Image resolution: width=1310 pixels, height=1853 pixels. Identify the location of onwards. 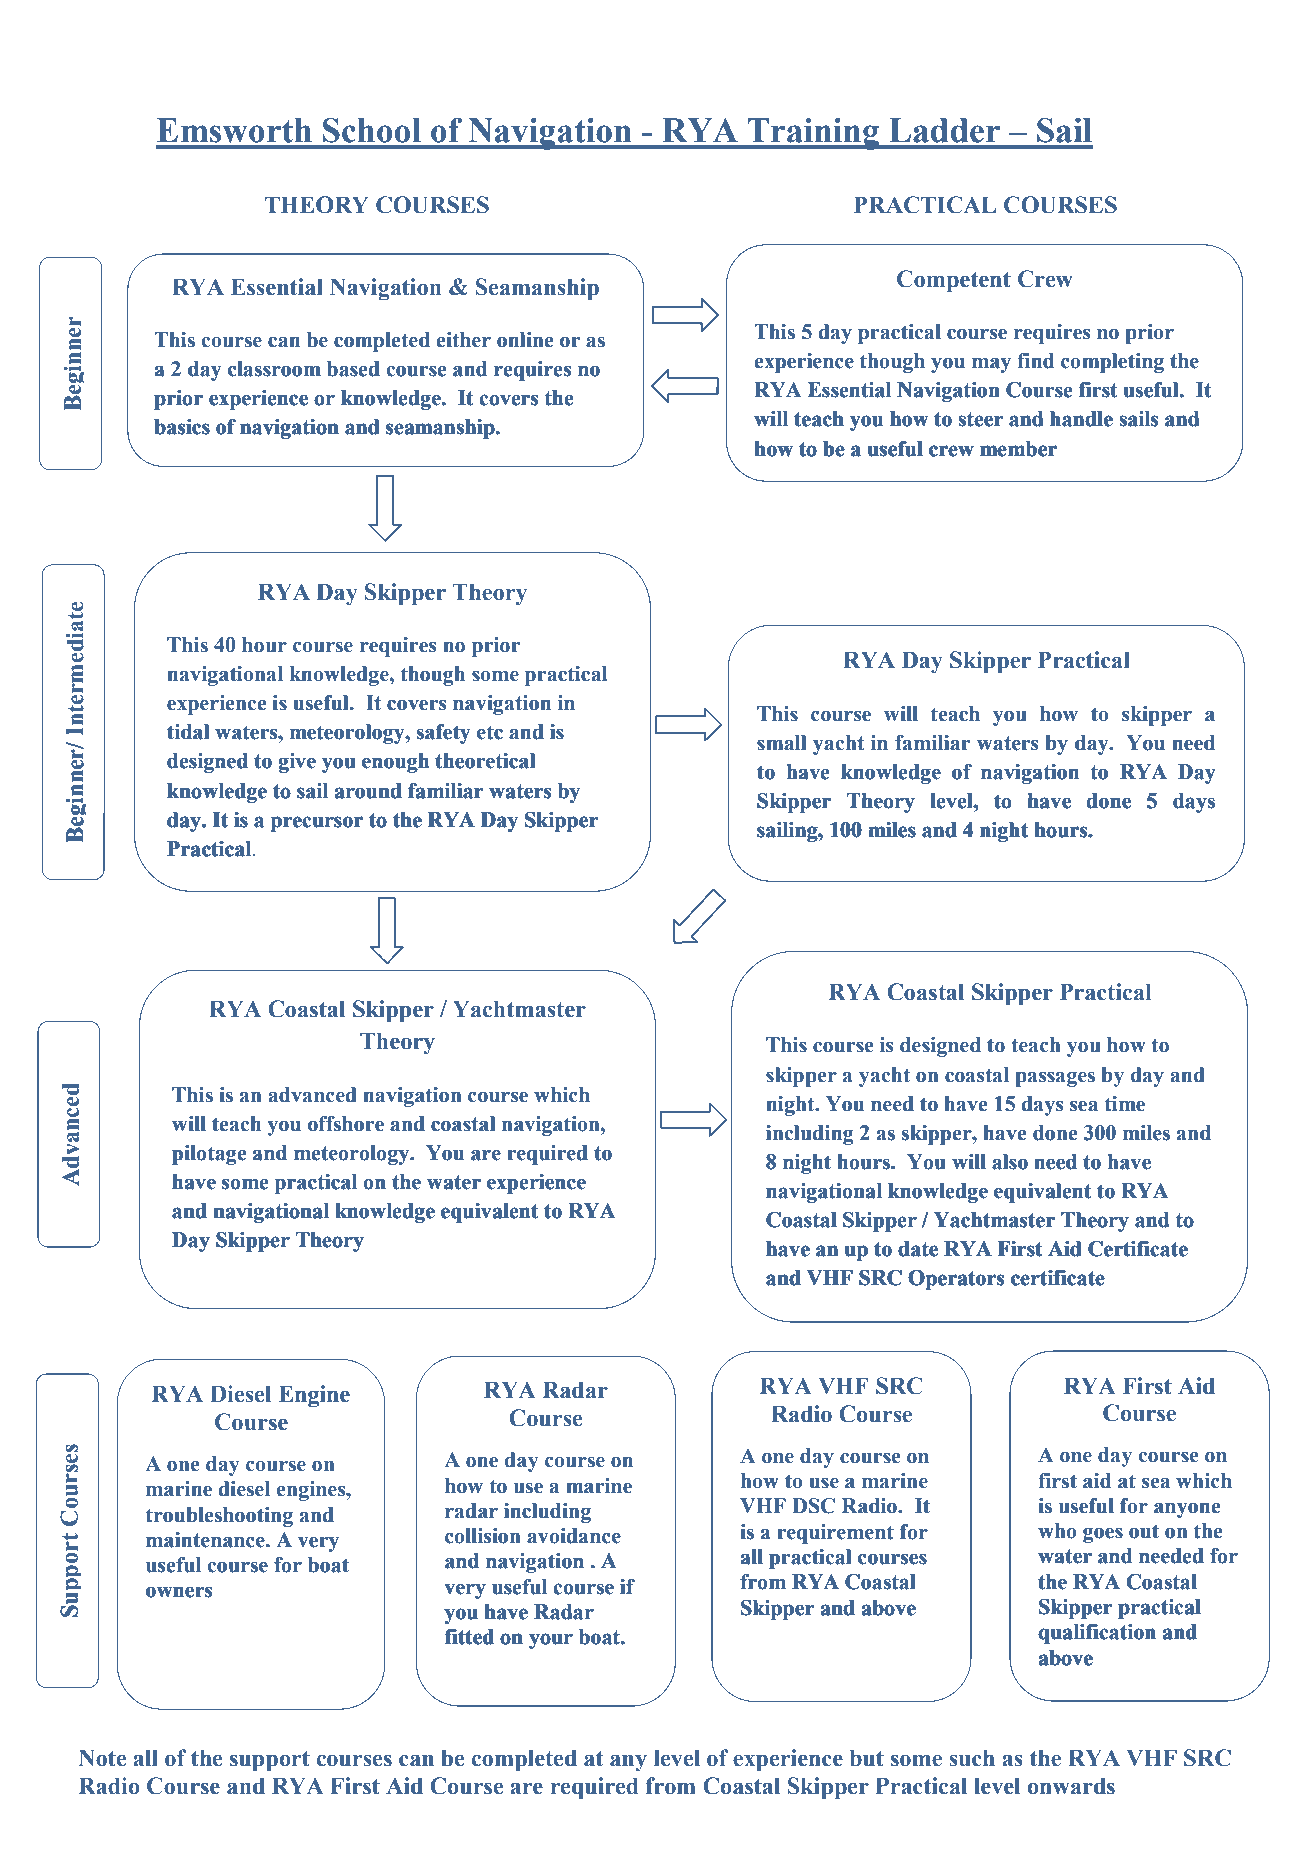
(1071, 1786).
